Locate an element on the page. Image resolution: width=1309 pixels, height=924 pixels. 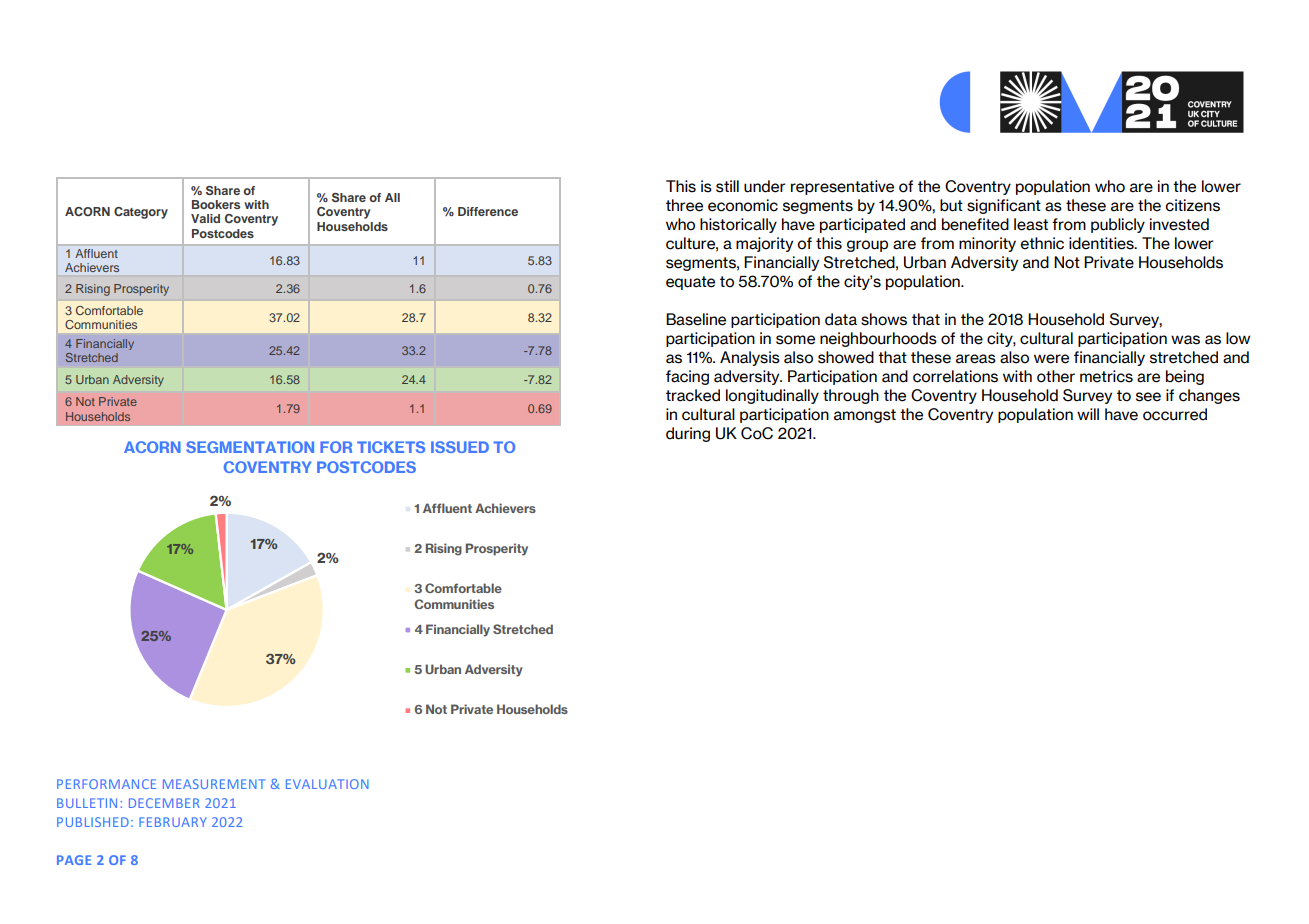
significant is located at coordinates (1004, 206).
